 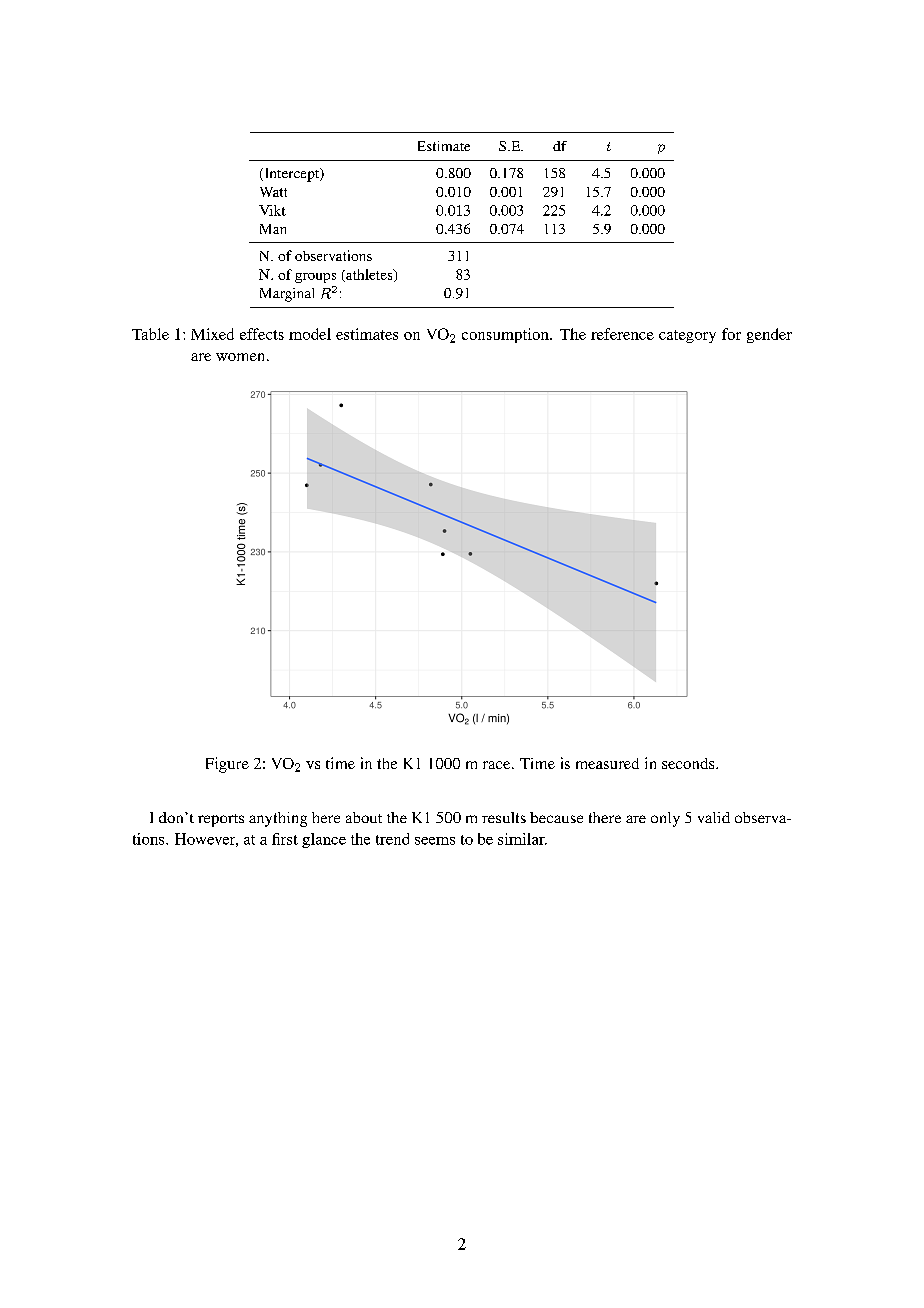 I want to click on reports, so click(x=221, y=820).
